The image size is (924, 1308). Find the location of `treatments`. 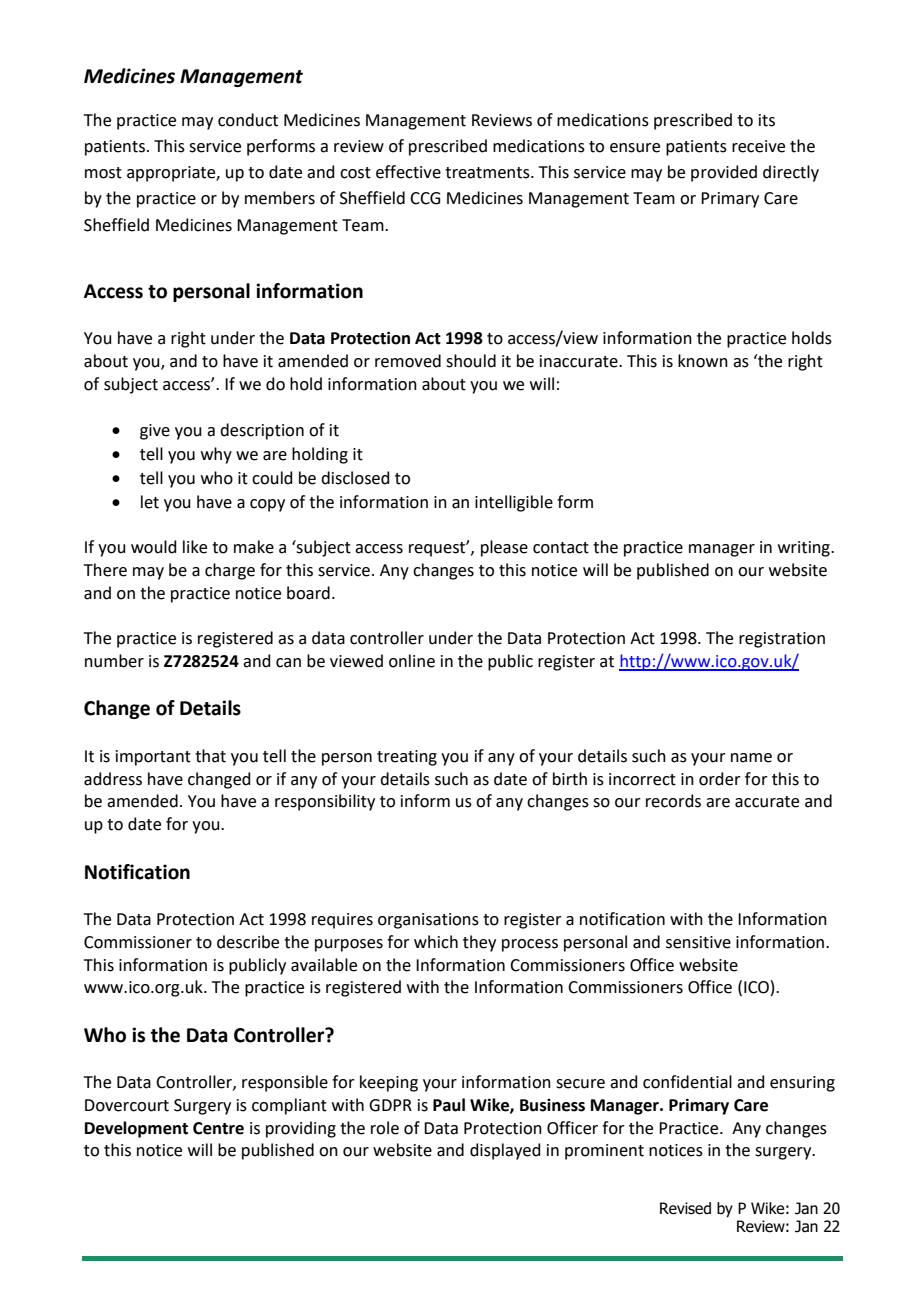

treatments is located at coordinates (488, 173).
